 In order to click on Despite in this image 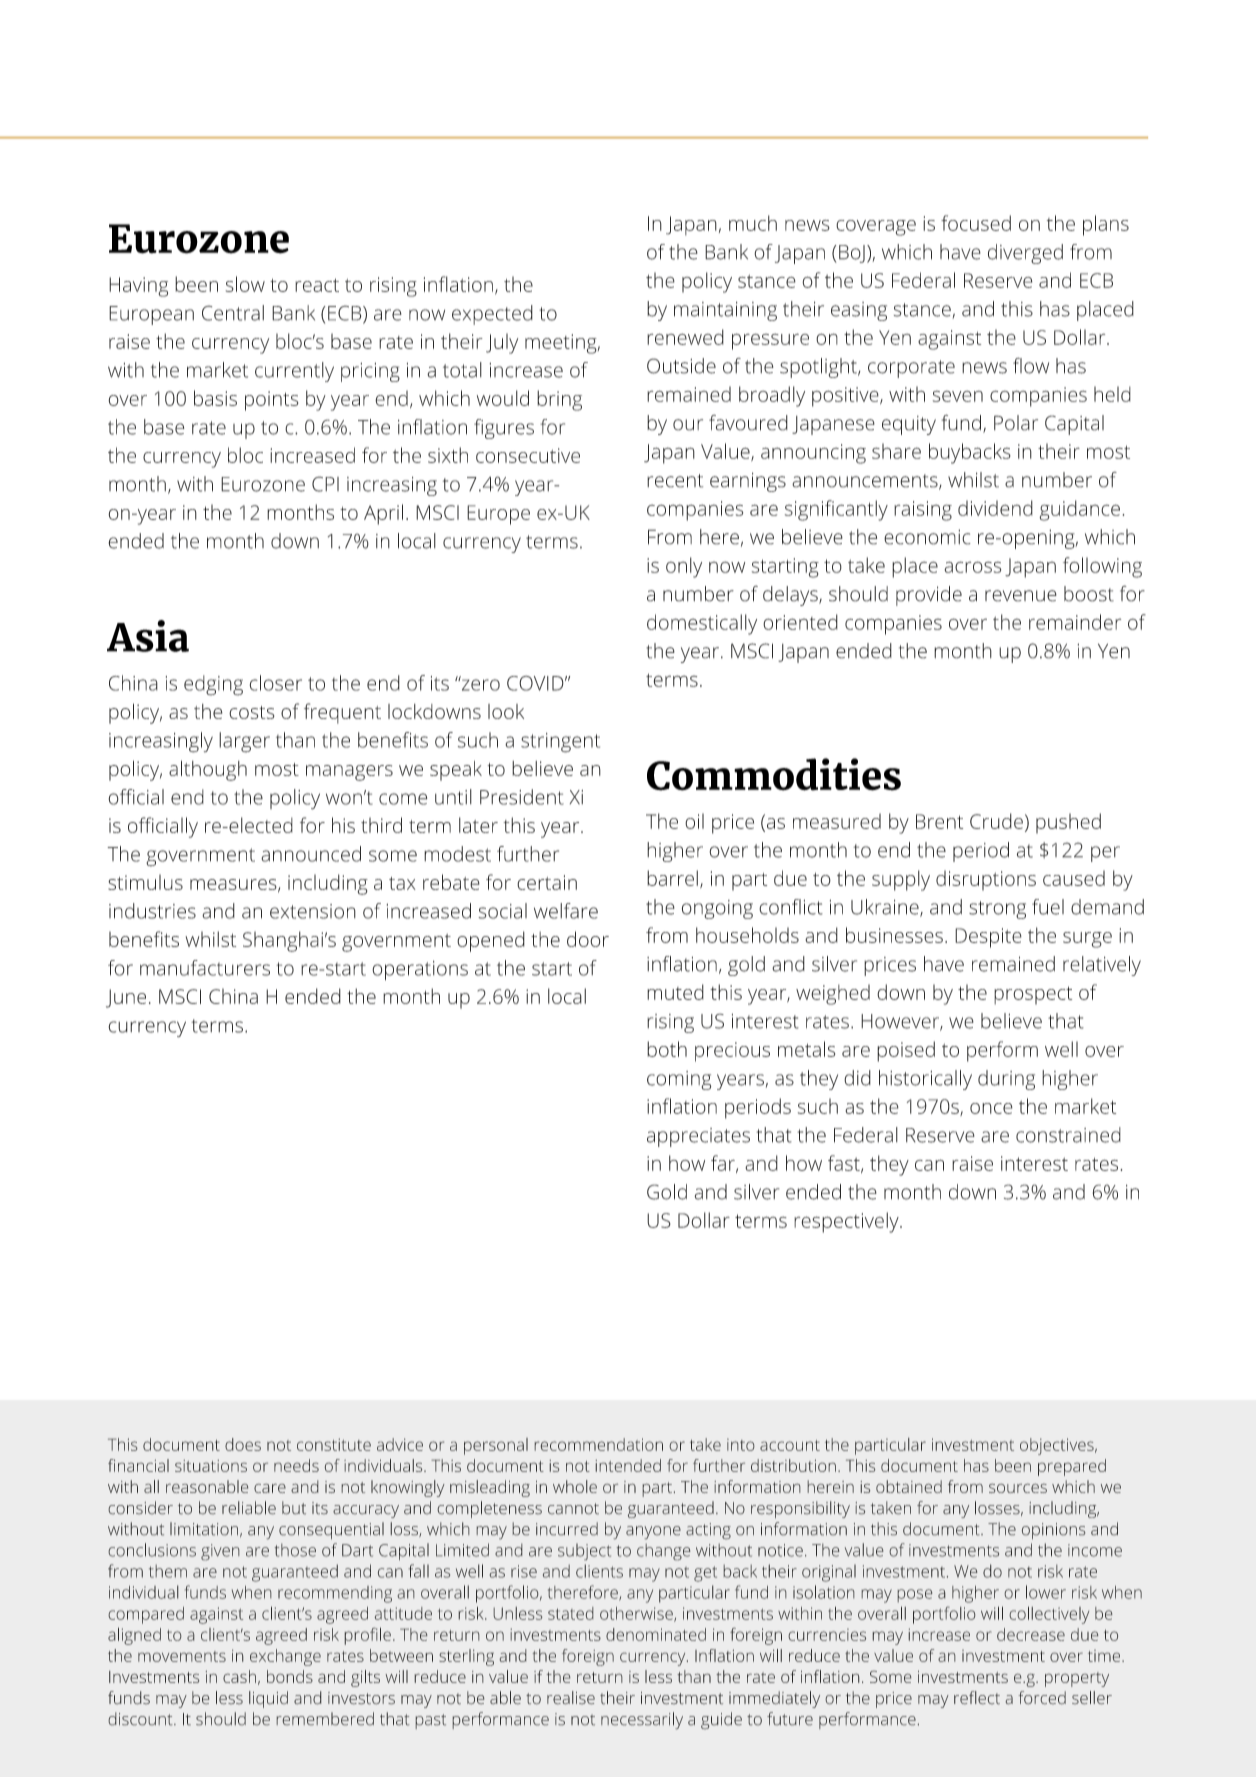, I will do `click(988, 938)`.
